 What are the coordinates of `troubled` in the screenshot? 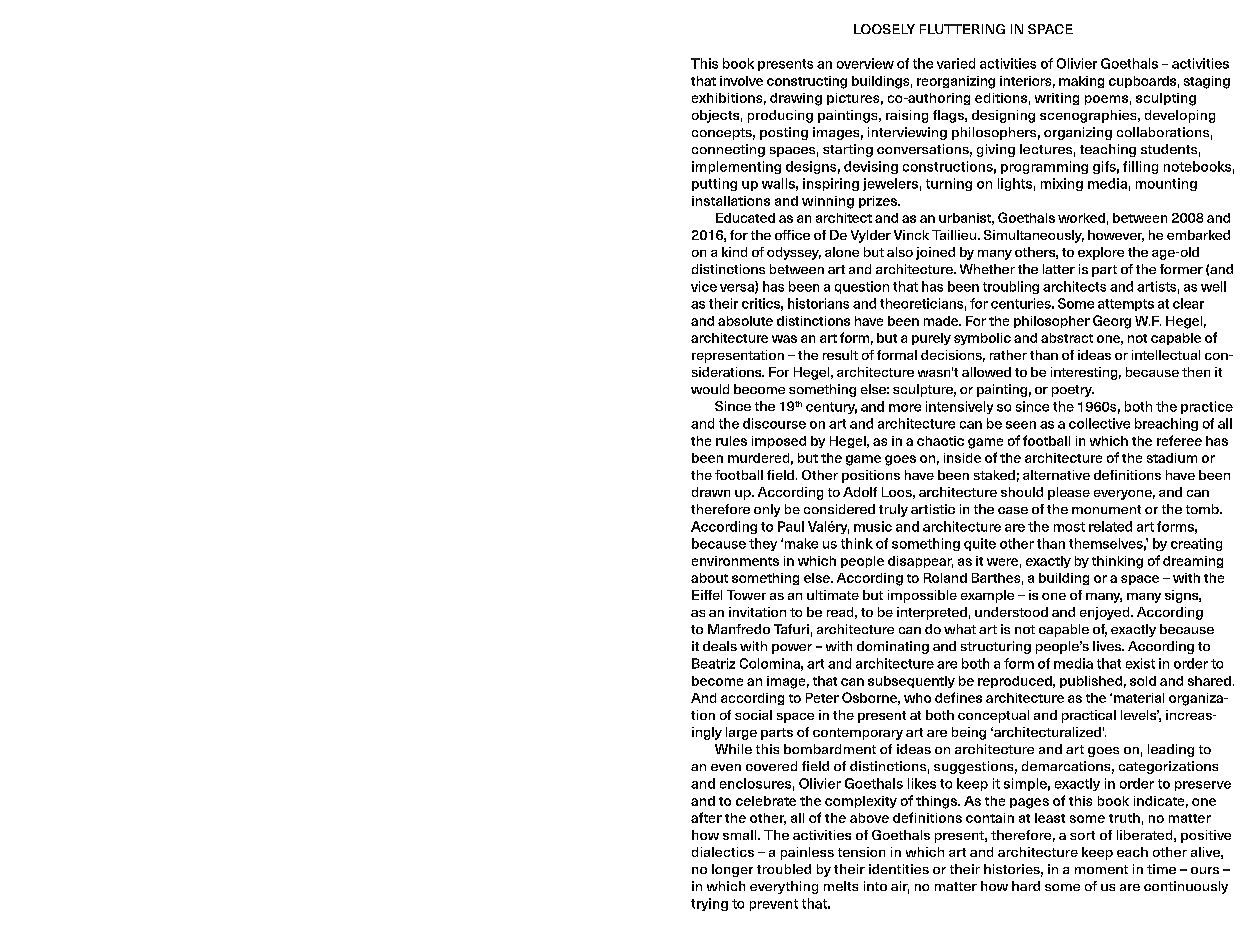 It's located at (784, 869).
